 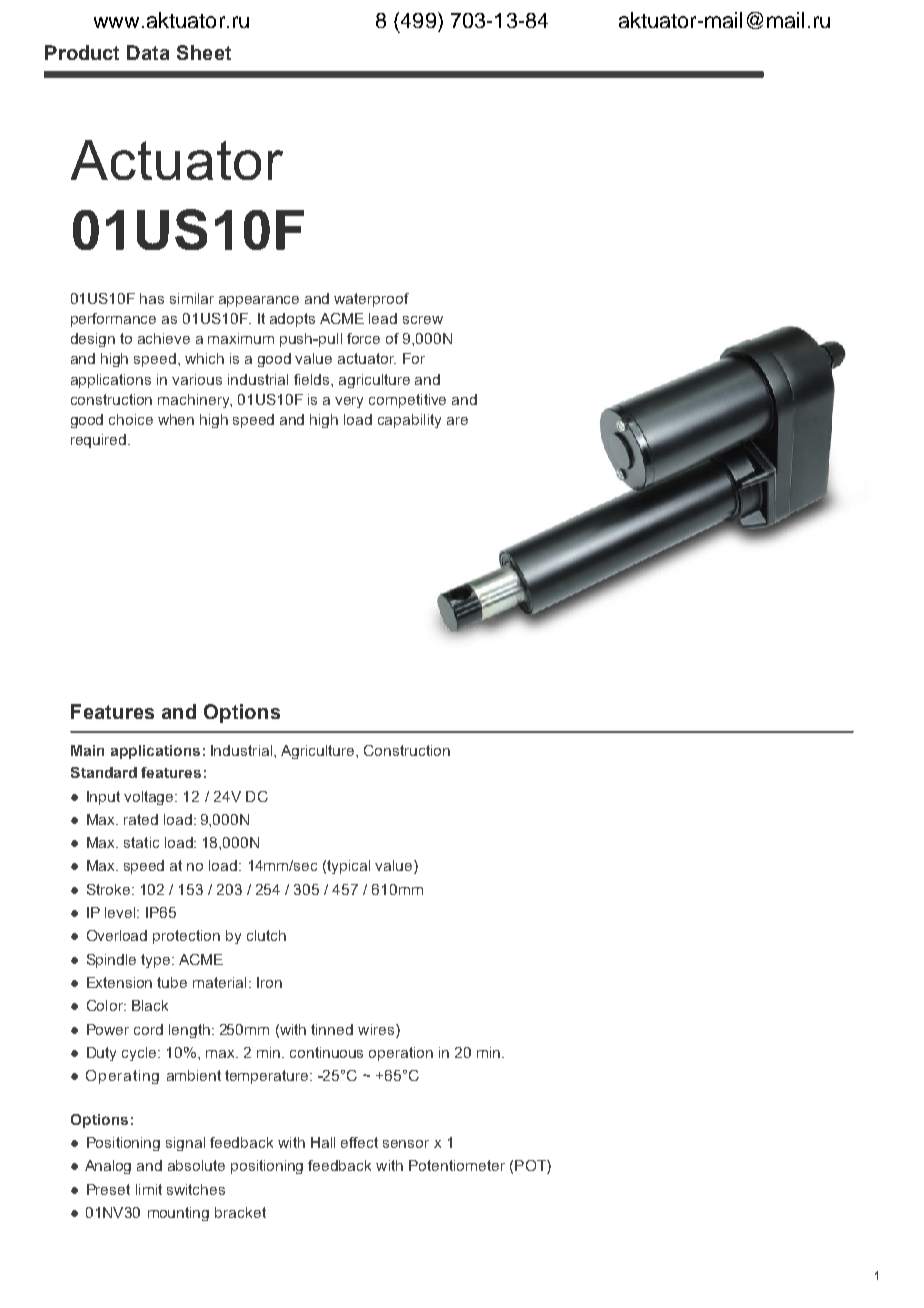 What do you see at coordinates (87, 750) in the page?
I see `Main` at bounding box center [87, 750].
